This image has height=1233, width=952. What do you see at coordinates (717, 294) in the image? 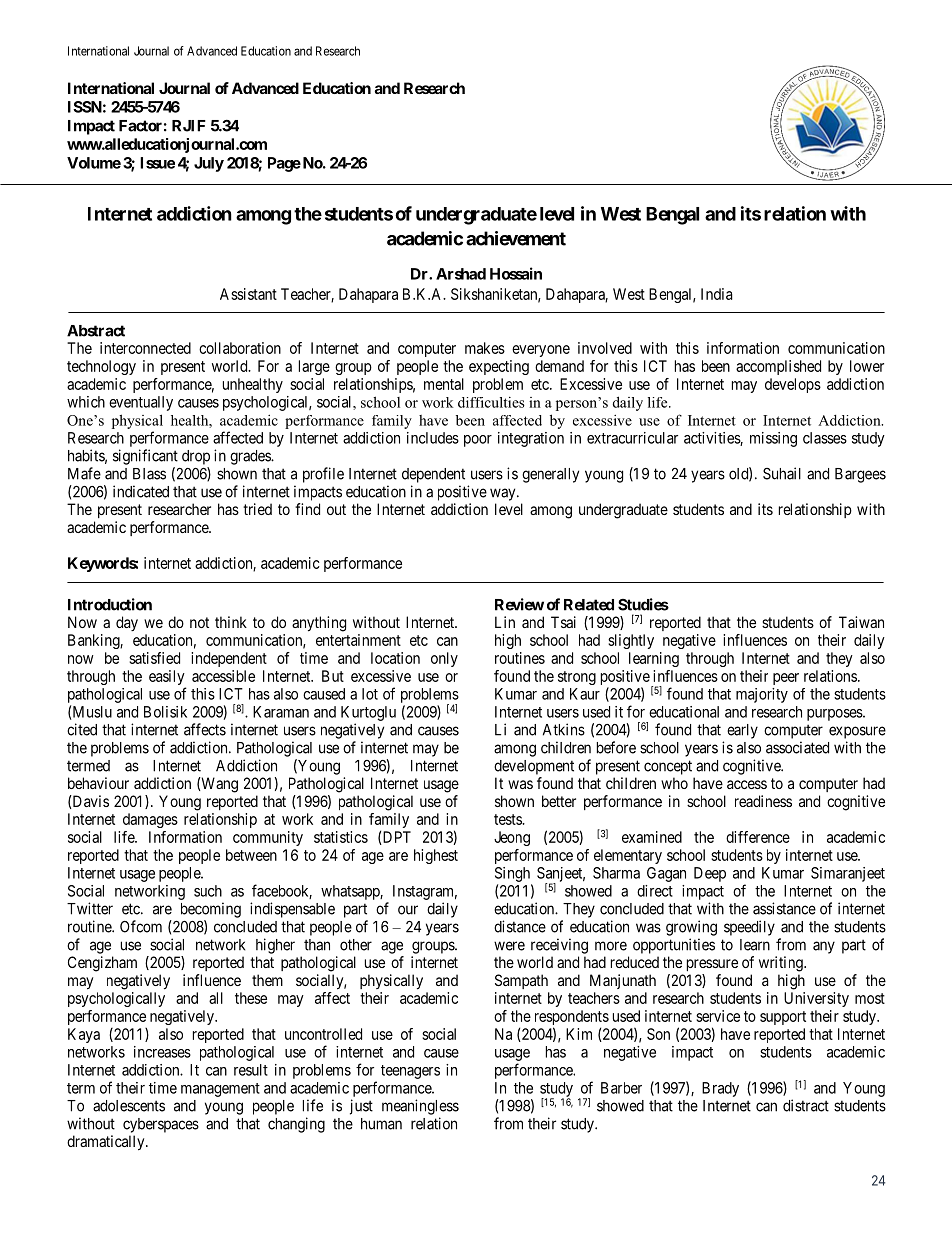
I see `India` at bounding box center [717, 294].
